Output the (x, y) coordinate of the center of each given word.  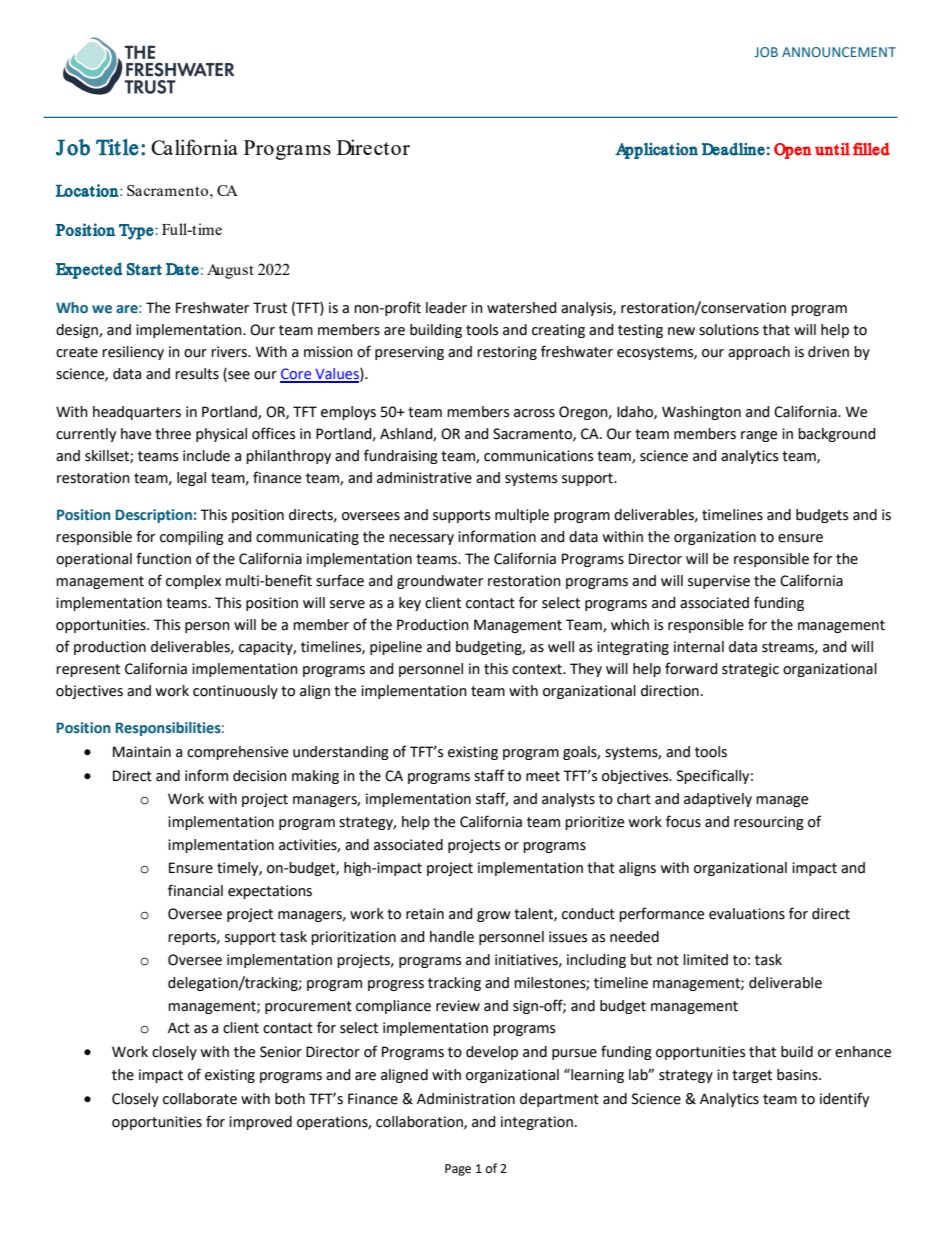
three (173, 434)
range (759, 436)
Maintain (142, 752)
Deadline (733, 149)
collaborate (200, 1099)
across (534, 413)
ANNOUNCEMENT (839, 52)
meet (543, 776)
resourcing (769, 823)
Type (136, 232)
